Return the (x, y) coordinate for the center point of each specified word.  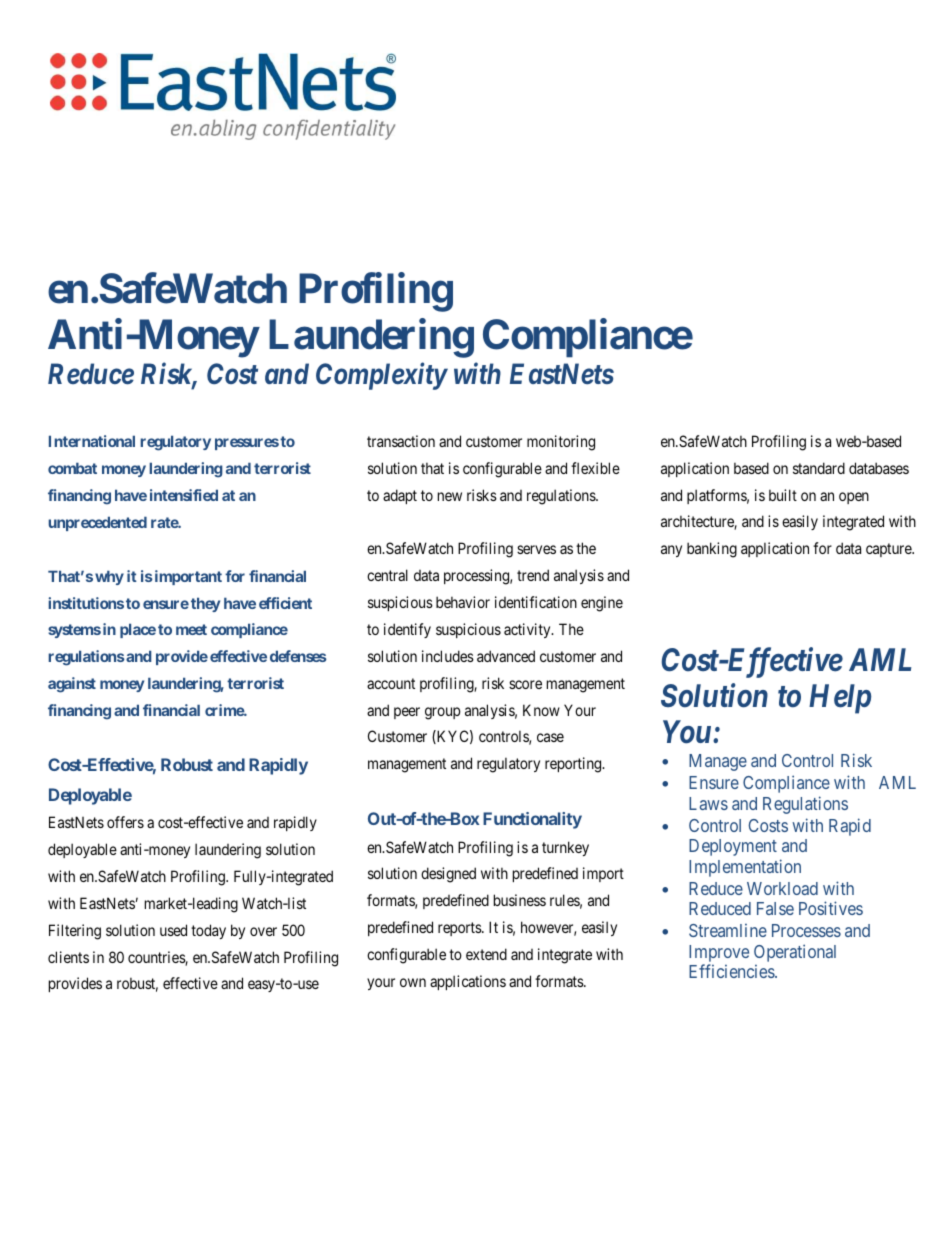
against (72, 685)
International (92, 441)
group (442, 713)
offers (125, 822)
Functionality (532, 820)
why (109, 577)
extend (486, 954)
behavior (463, 602)
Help (840, 699)
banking (712, 550)
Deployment (733, 847)
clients (68, 957)
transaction (401, 441)
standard (819, 468)
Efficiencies (732, 971)
